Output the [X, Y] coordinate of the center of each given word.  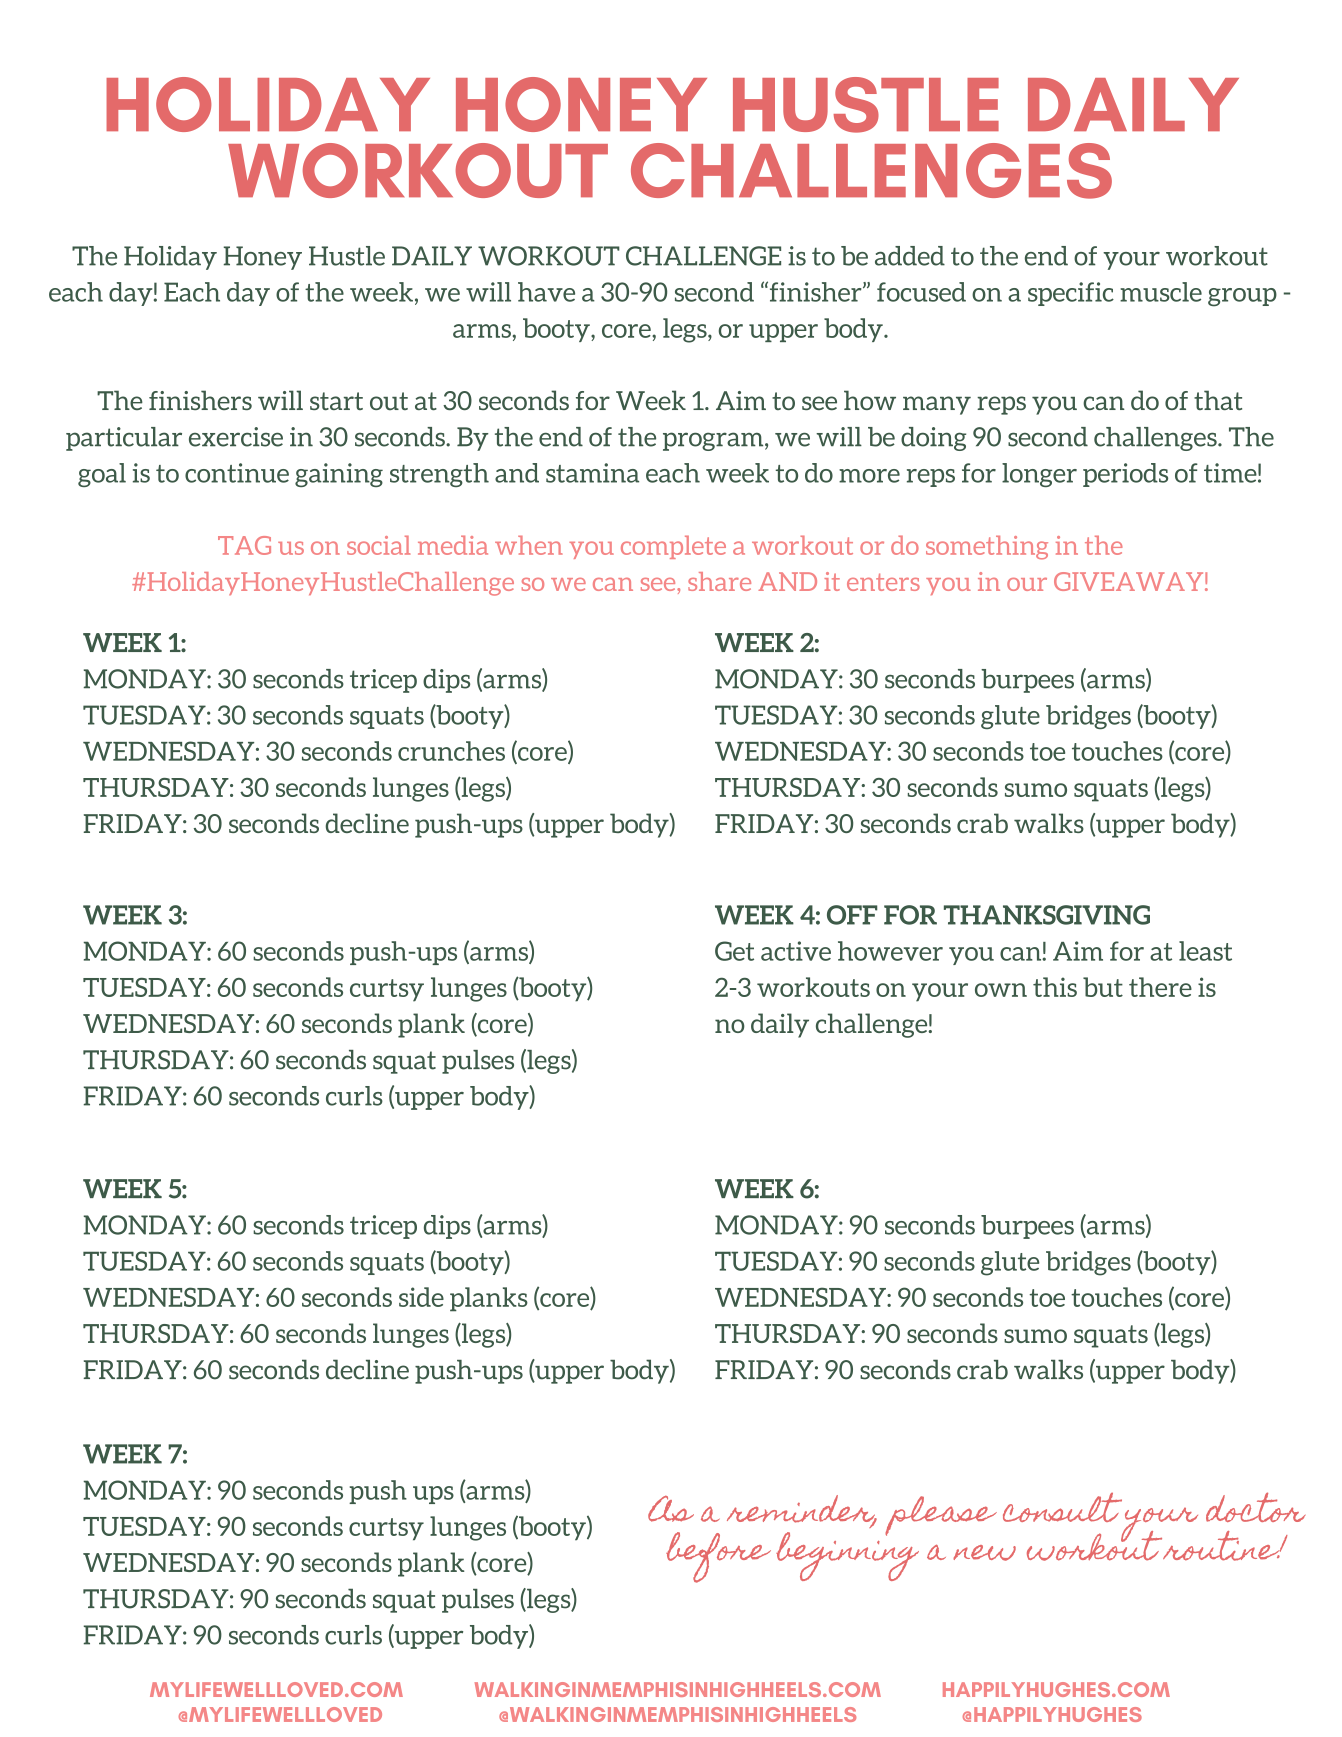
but [1103, 987]
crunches [451, 751]
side [421, 1297]
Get [734, 951]
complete [673, 547]
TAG [244, 545]
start [336, 401]
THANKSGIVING [1047, 915]
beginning [847, 1555]
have [546, 292]
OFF [852, 915]
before [718, 1557]
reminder [802, 1510]
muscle [1161, 292]
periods [1125, 475]
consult [1062, 1507]
